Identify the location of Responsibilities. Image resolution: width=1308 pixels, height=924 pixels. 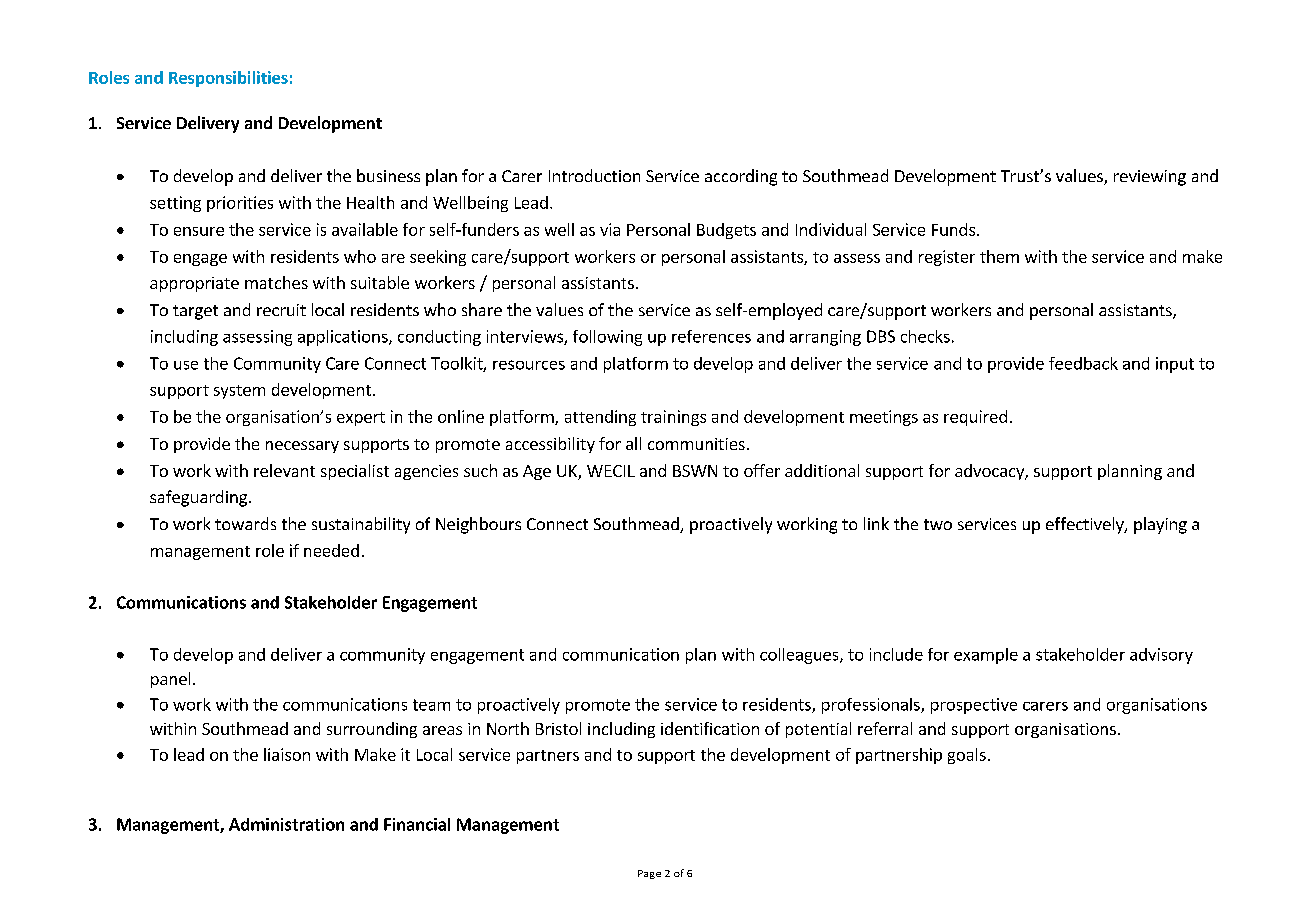
(228, 79).
